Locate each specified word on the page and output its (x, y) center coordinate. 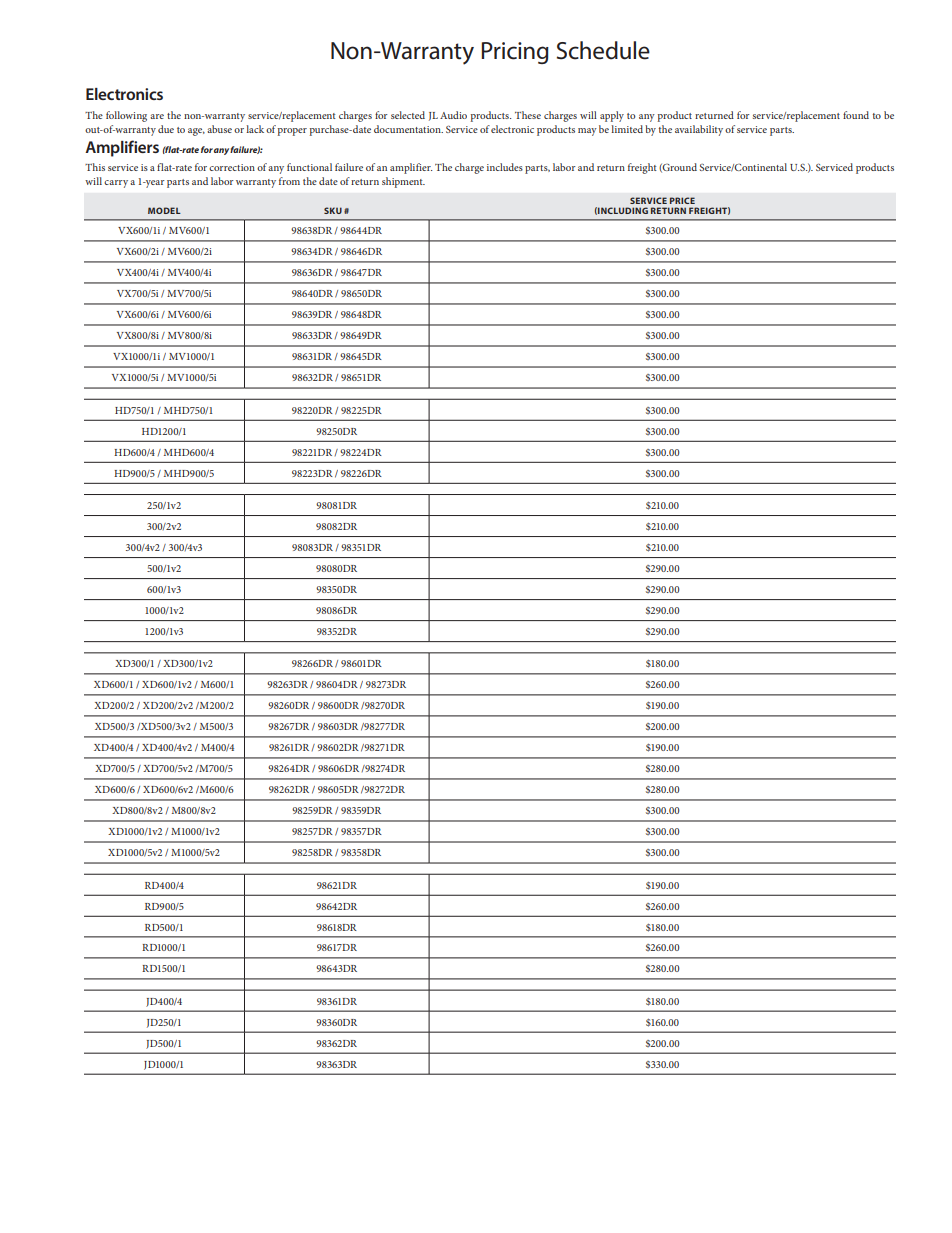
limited (627, 129)
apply (612, 116)
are (157, 116)
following (126, 116)
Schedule (603, 50)
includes (505, 167)
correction (232, 167)
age (196, 132)
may (587, 132)
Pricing (515, 53)
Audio (453, 115)
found (856, 115)
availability (699, 130)
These (528, 115)
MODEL (164, 210)
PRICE (682, 200)
